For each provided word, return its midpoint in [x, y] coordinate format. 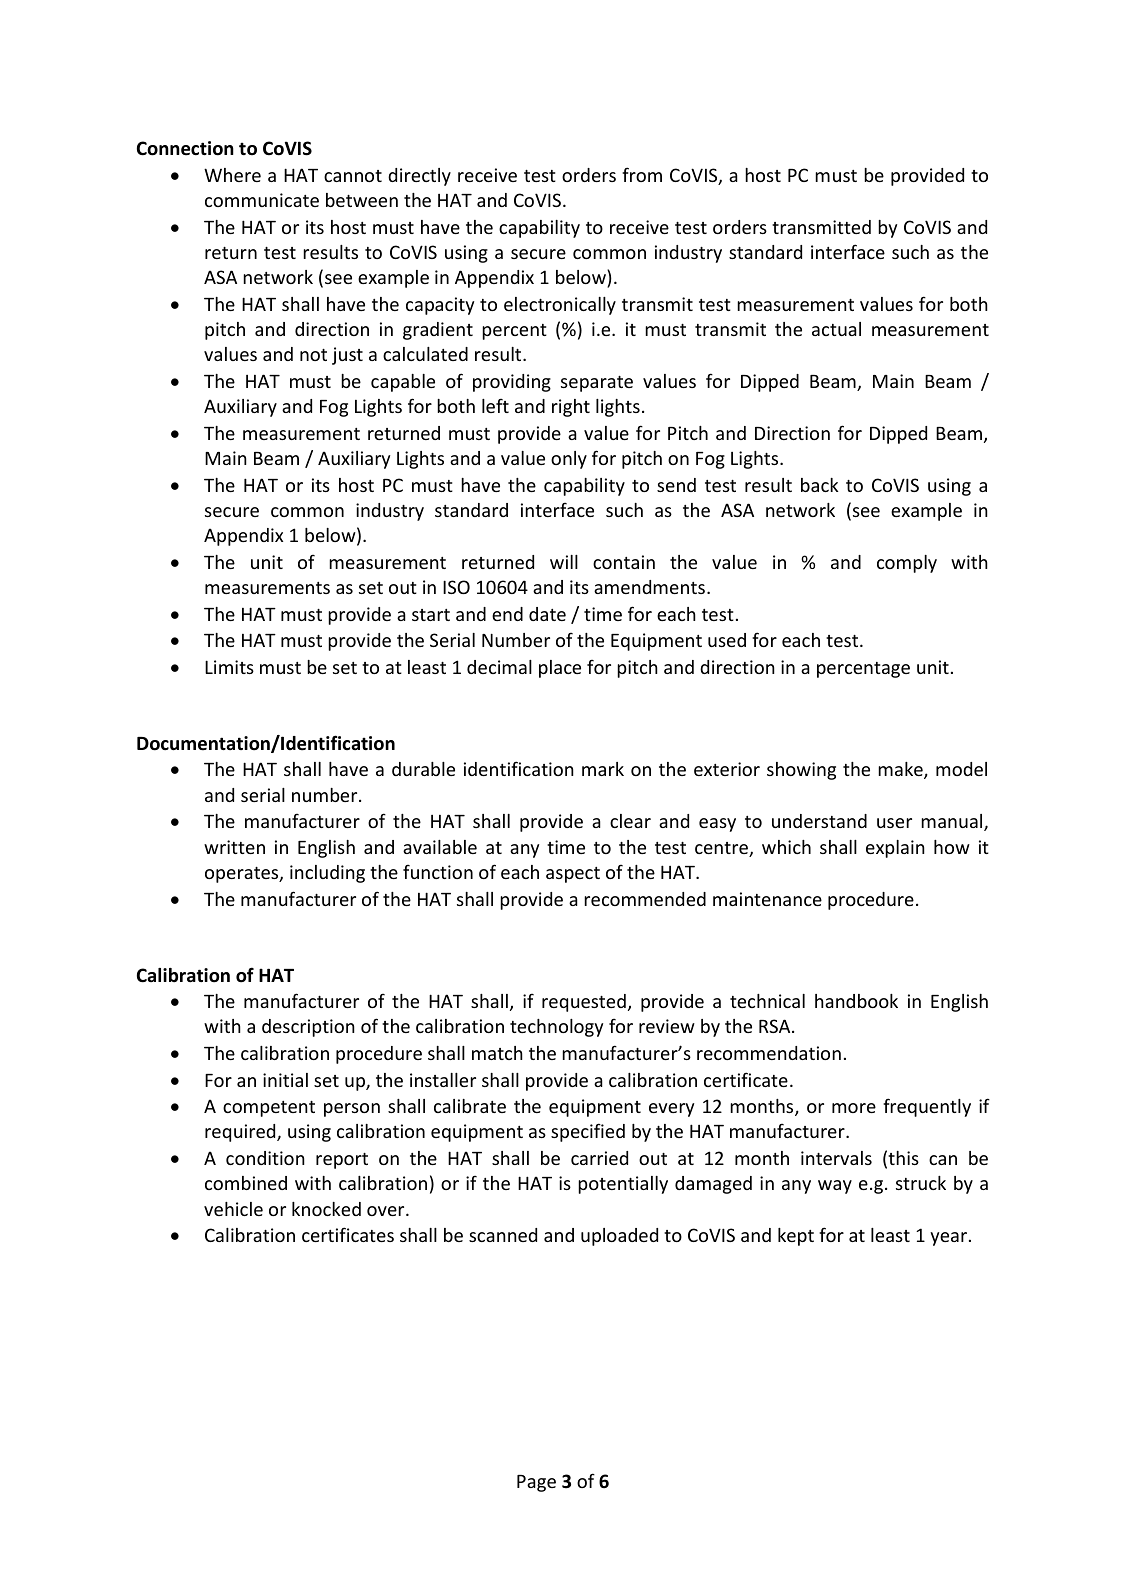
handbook [856, 1001]
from [642, 174]
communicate [262, 200]
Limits [229, 667]
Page [536, 1483]
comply [907, 564]
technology [556, 1028]
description [308, 1028]
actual [836, 329]
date [547, 614]
